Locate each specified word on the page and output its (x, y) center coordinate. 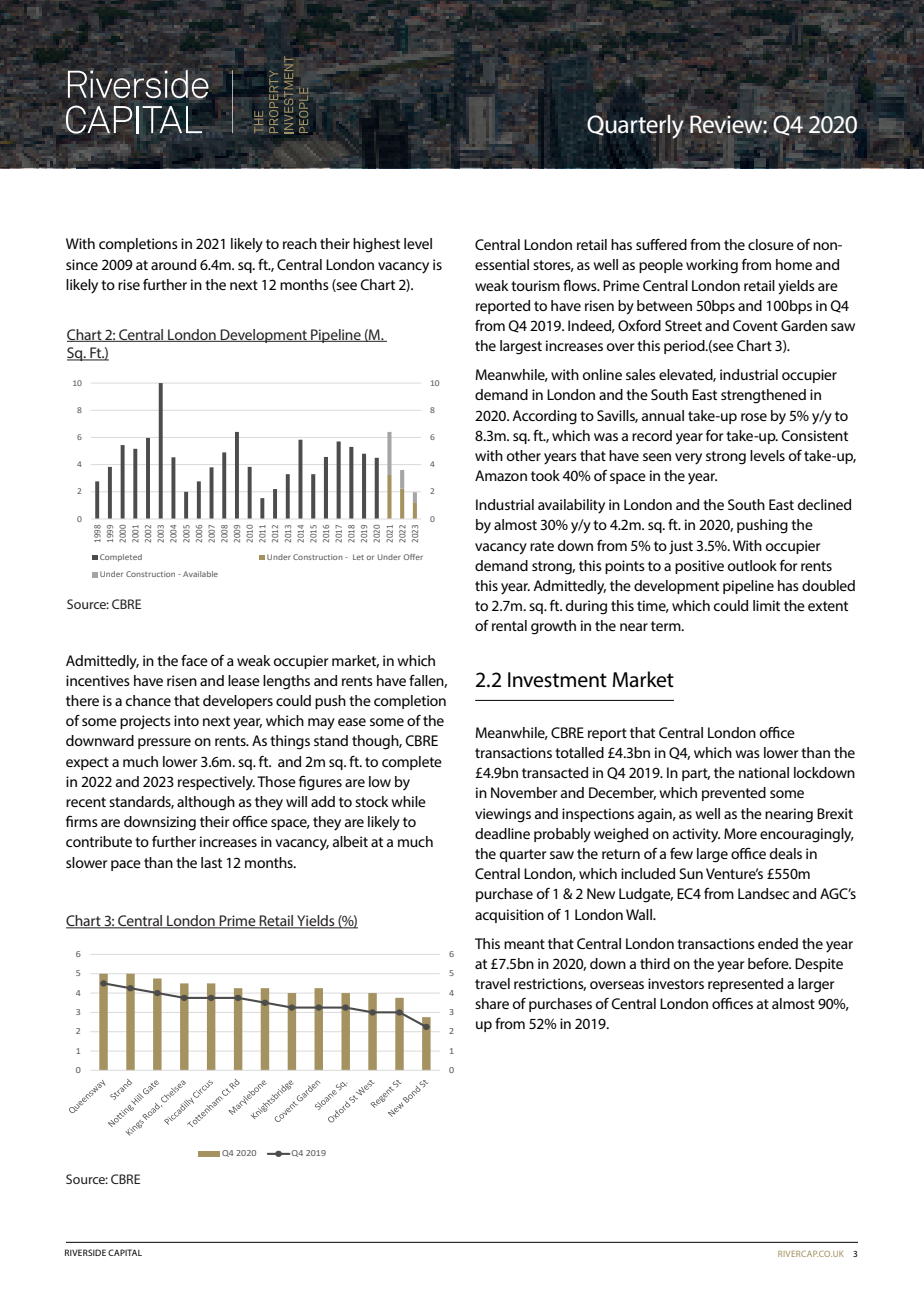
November (524, 792)
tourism (535, 285)
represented (745, 985)
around (173, 264)
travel (492, 983)
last (211, 862)
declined (824, 504)
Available (200, 574)
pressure (164, 743)
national (764, 772)
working (712, 266)
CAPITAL (125, 1252)
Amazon (501, 475)
